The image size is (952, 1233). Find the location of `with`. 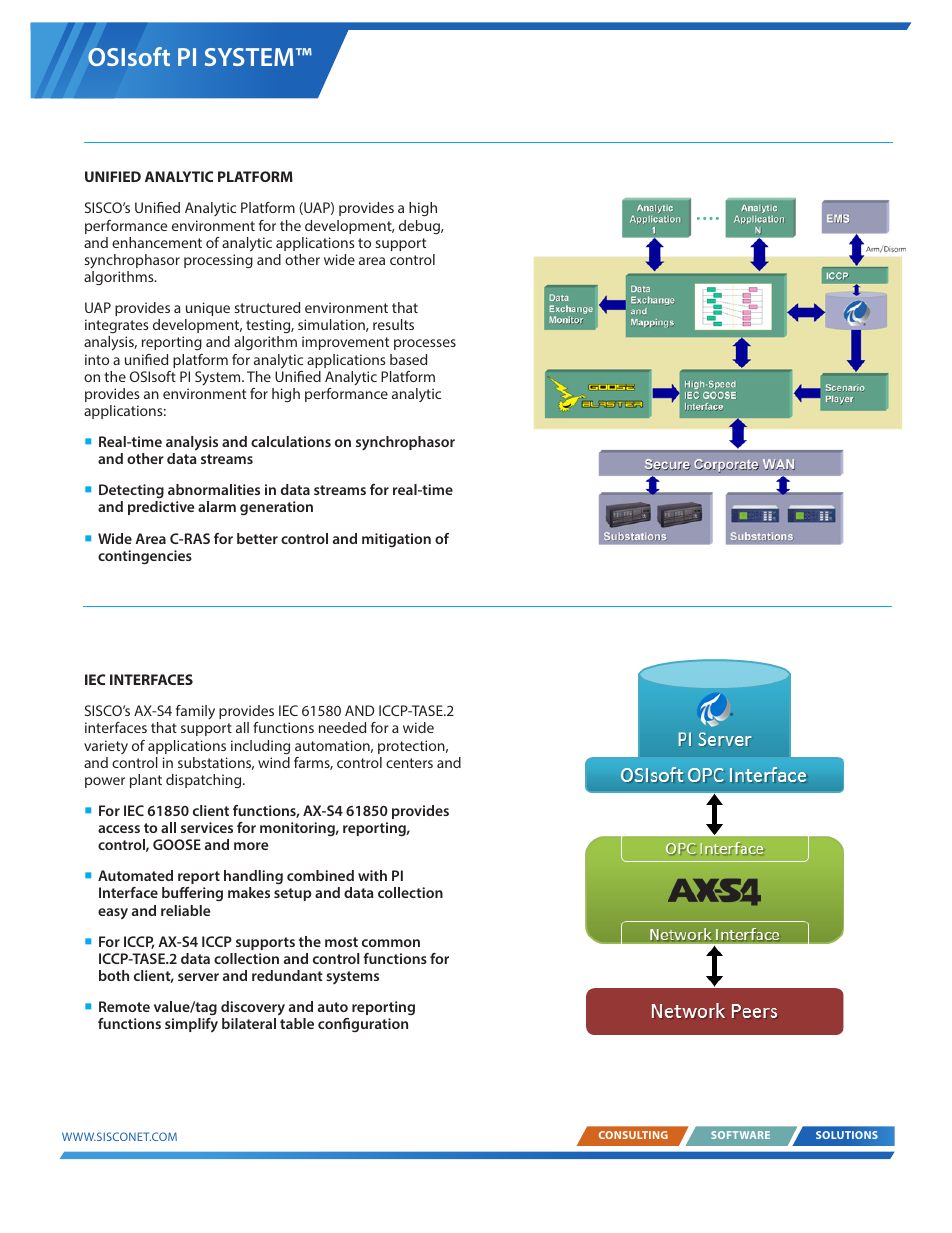

with is located at coordinates (372, 875).
